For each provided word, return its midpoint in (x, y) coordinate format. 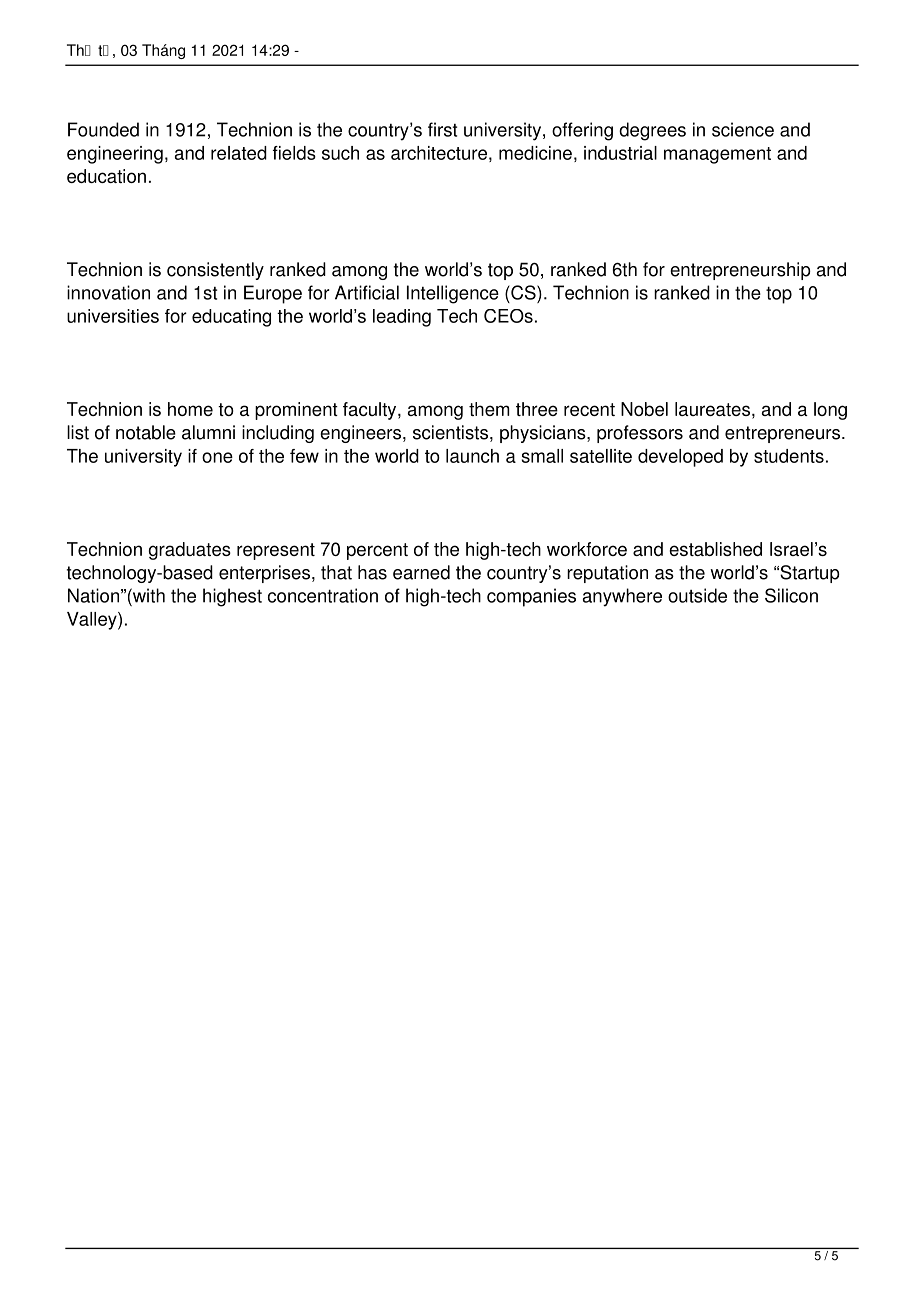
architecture (439, 153)
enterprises (264, 574)
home (190, 409)
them (489, 409)
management (717, 155)
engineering (115, 155)
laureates (712, 409)
